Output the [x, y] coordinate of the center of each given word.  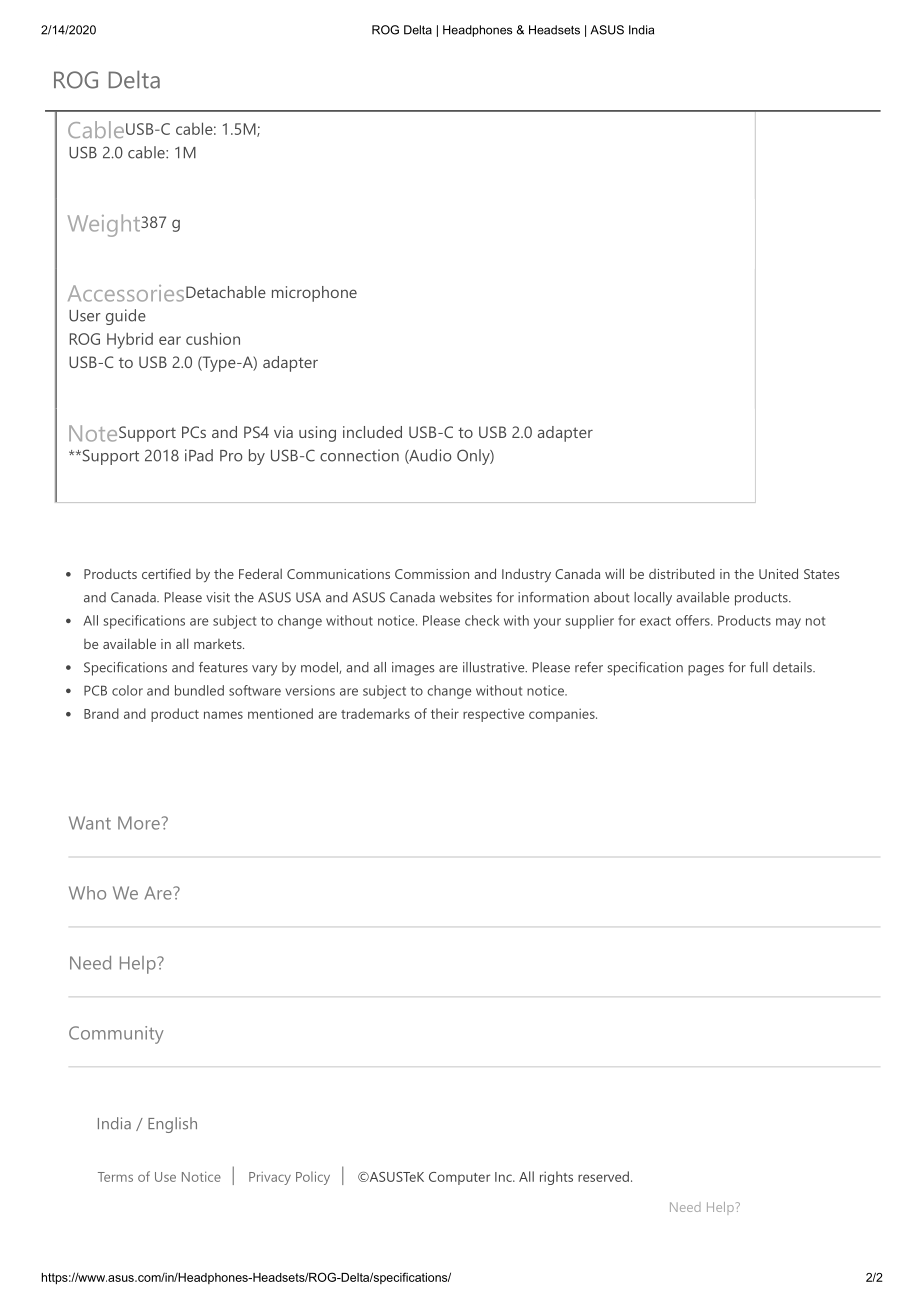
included [372, 432]
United [778, 573]
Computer [459, 1178]
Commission [432, 574]
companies [562, 715]
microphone [314, 294]
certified [166, 573]
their [445, 713]
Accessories [126, 293]
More [139, 823]
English [172, 1125]
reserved [603, 1176]
